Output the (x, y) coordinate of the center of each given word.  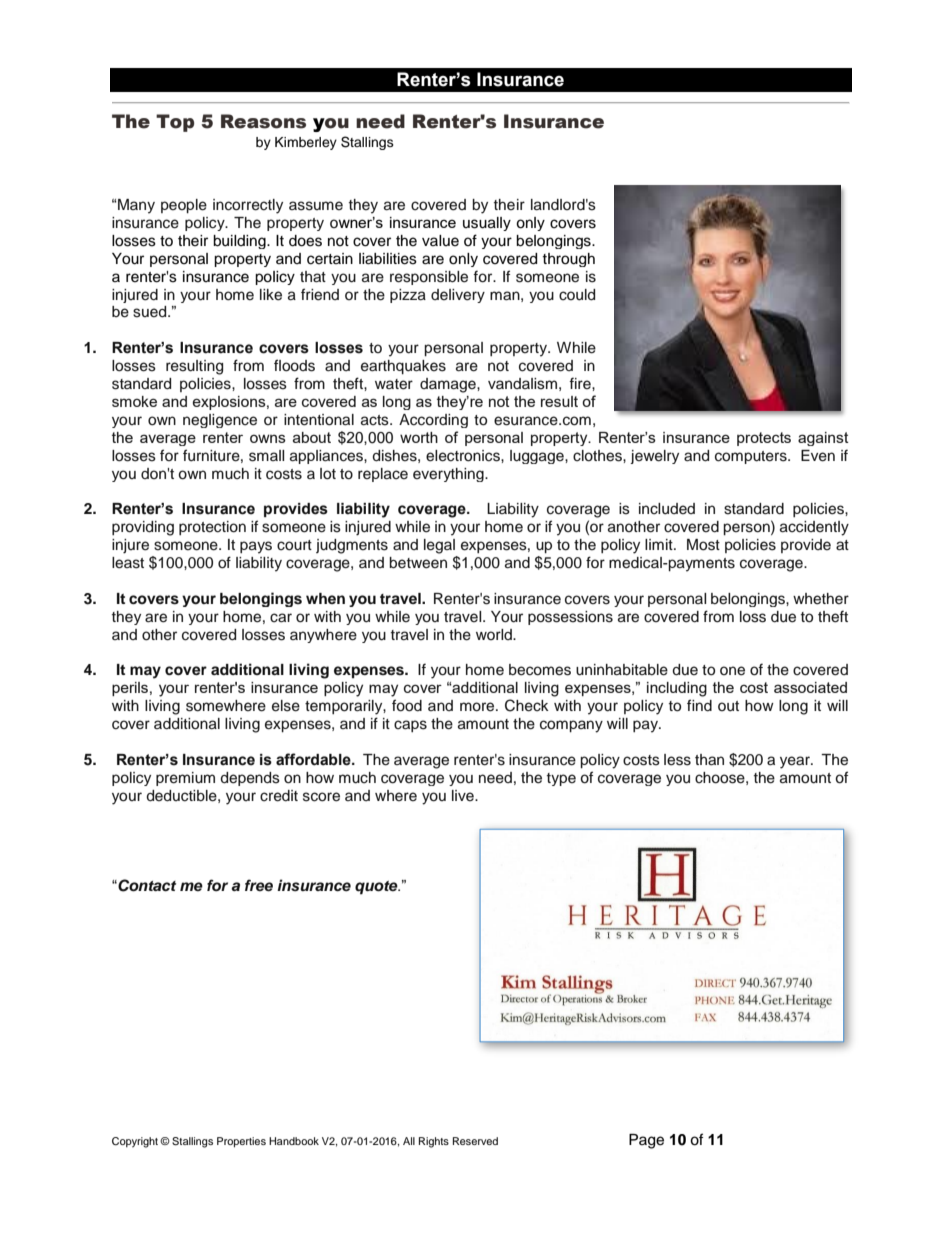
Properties (241, 1142)
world (495, 634)
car (281, 618)
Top (175, 123)
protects (764, 439)
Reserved (475, 1141)
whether (821, 599)
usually (487, 224)
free (259, 885)
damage (449, 385)
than (709, 760)
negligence (220, 421)
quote (377, 888)
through (568, 260)
